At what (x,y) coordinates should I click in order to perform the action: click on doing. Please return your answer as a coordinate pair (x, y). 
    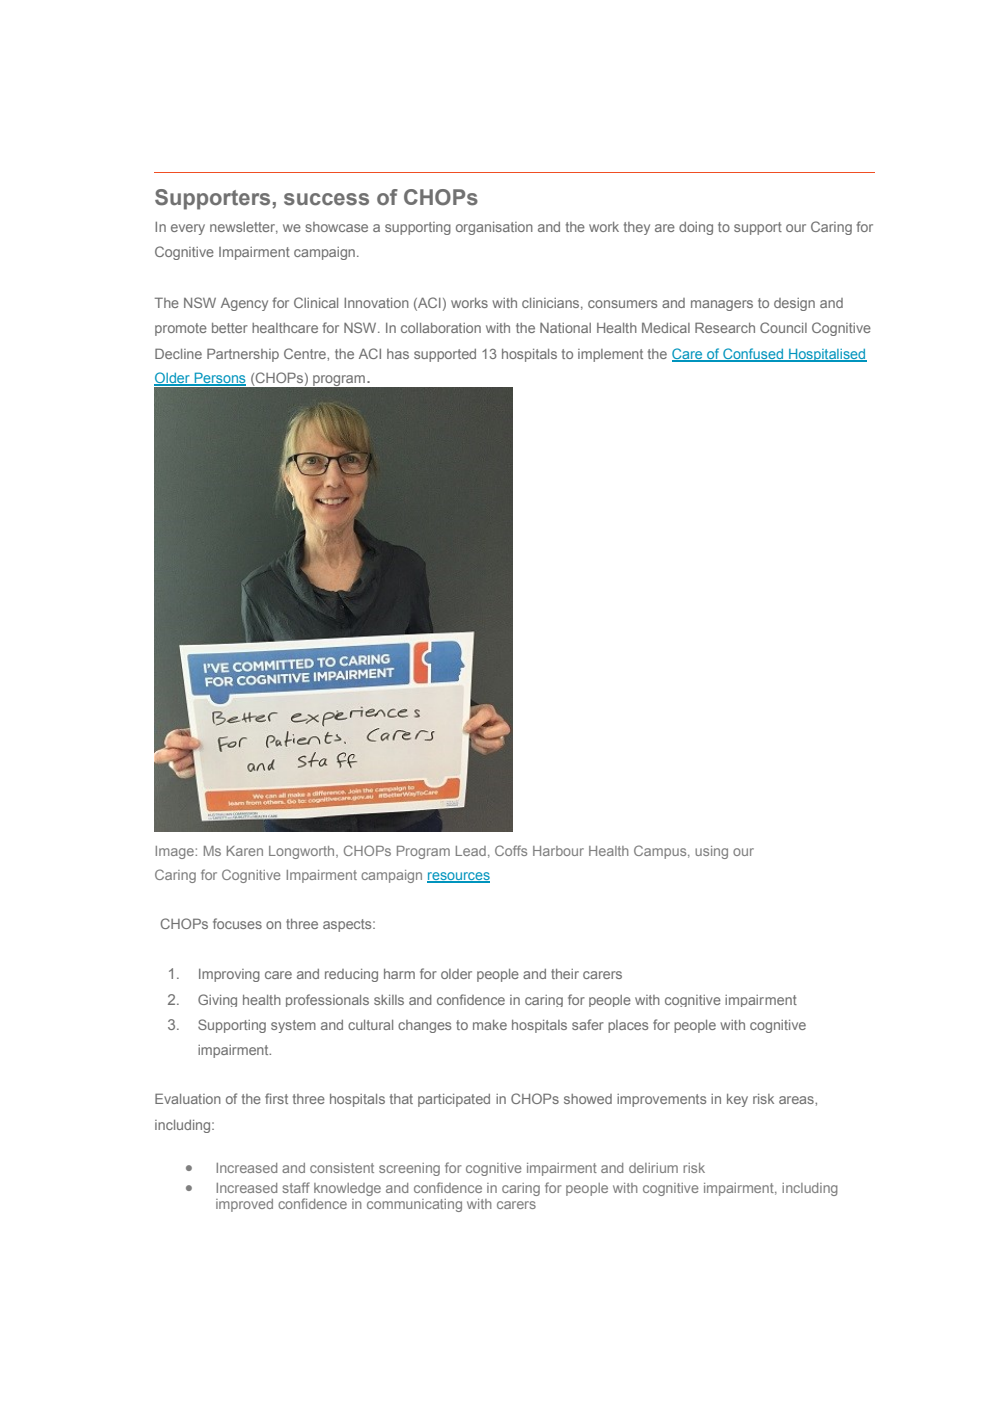
    Looking at the image, I should click on (696, 228).
